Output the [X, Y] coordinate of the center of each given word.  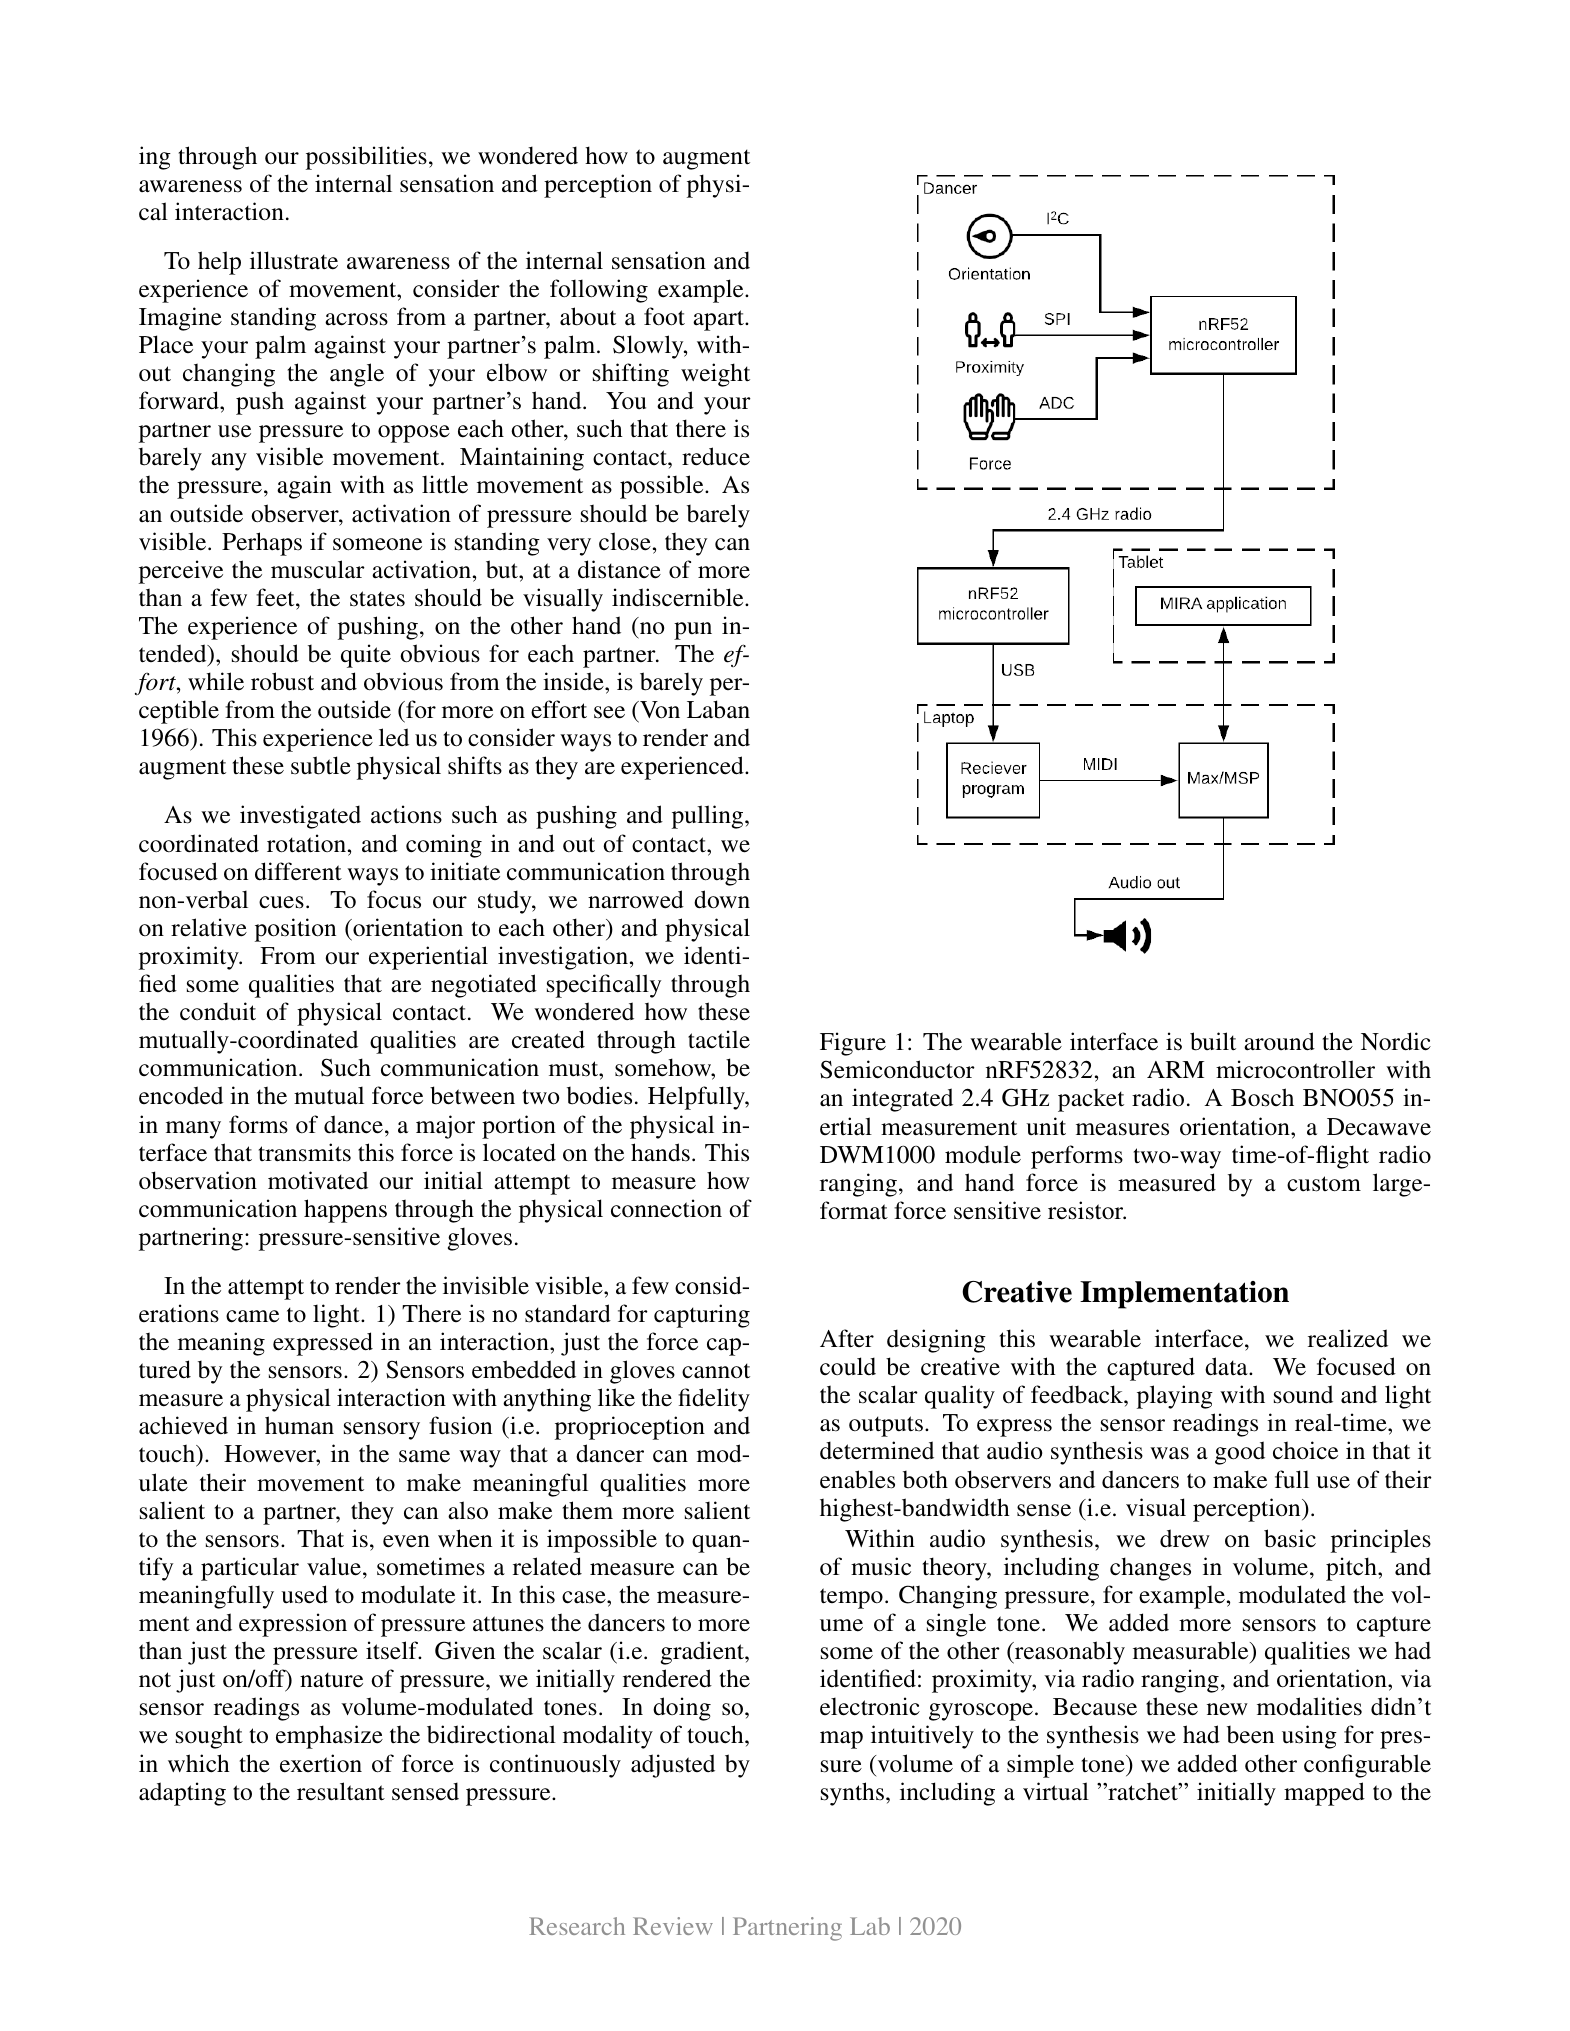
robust [282, 681]
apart [719, 320]
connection [666, 1208]
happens [345, 1211]
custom [1324, 1184]
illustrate [294, 260]
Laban [718, 709]
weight [715, 375]
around [1279, 1041]
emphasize [329, 1737]
